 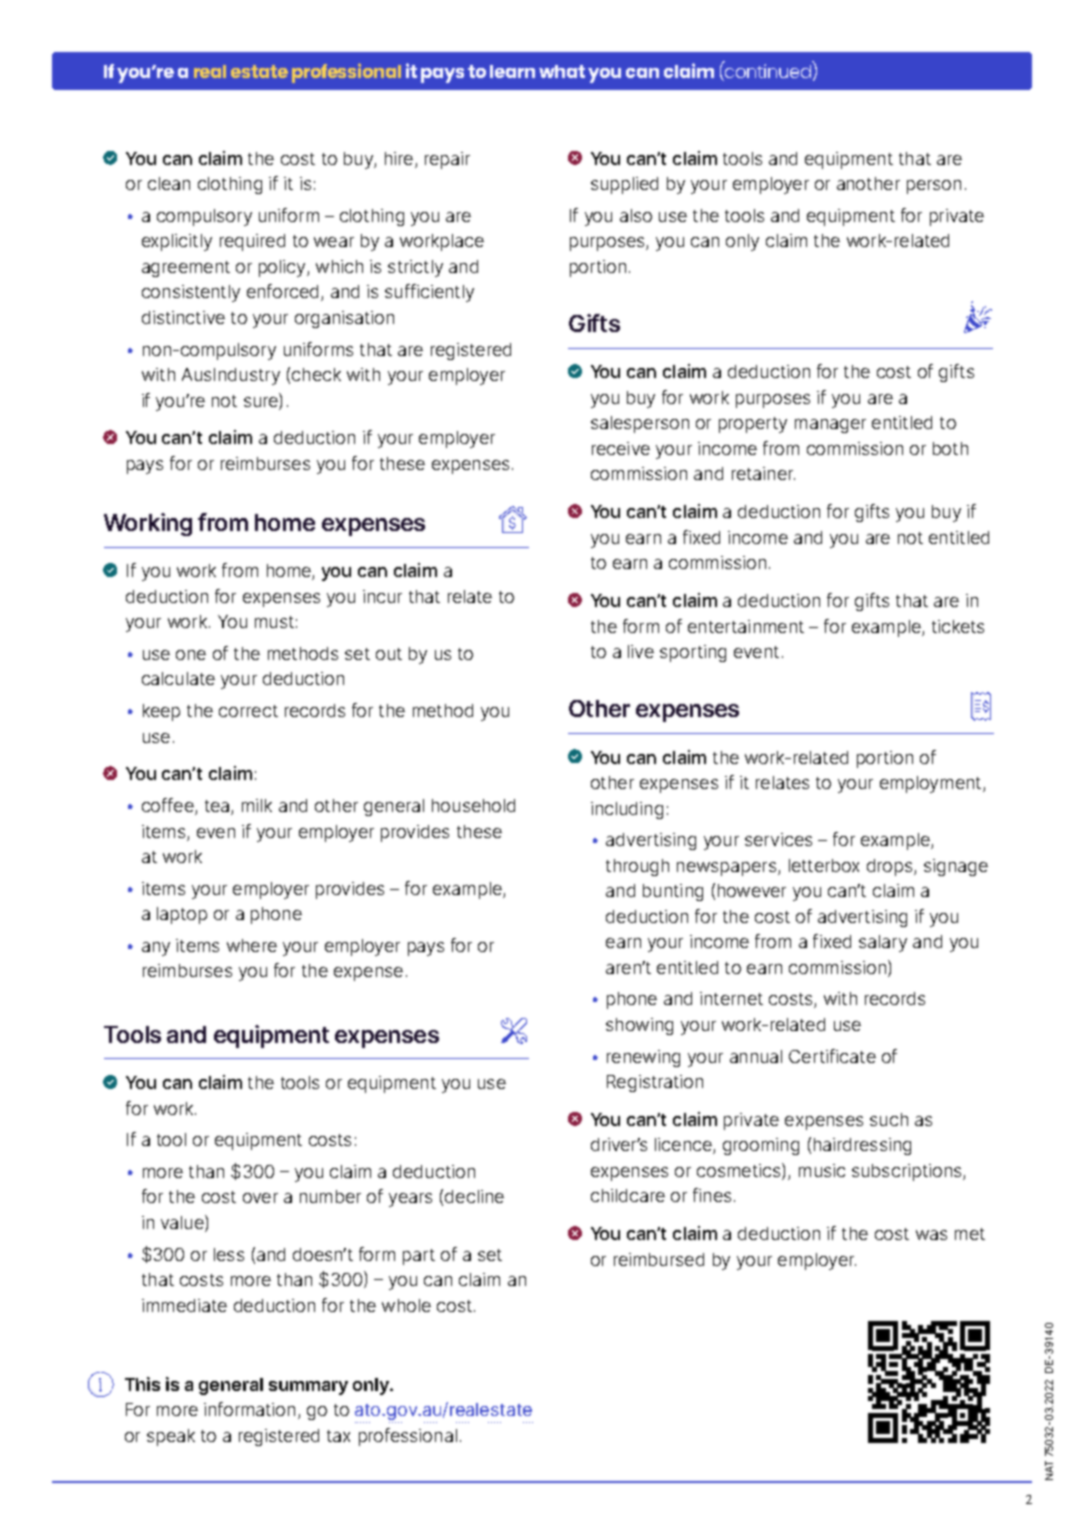 What do you see at coordinates (931, 1235) in the screenshot?
I see `was` at bounding box center [931, 1235].
